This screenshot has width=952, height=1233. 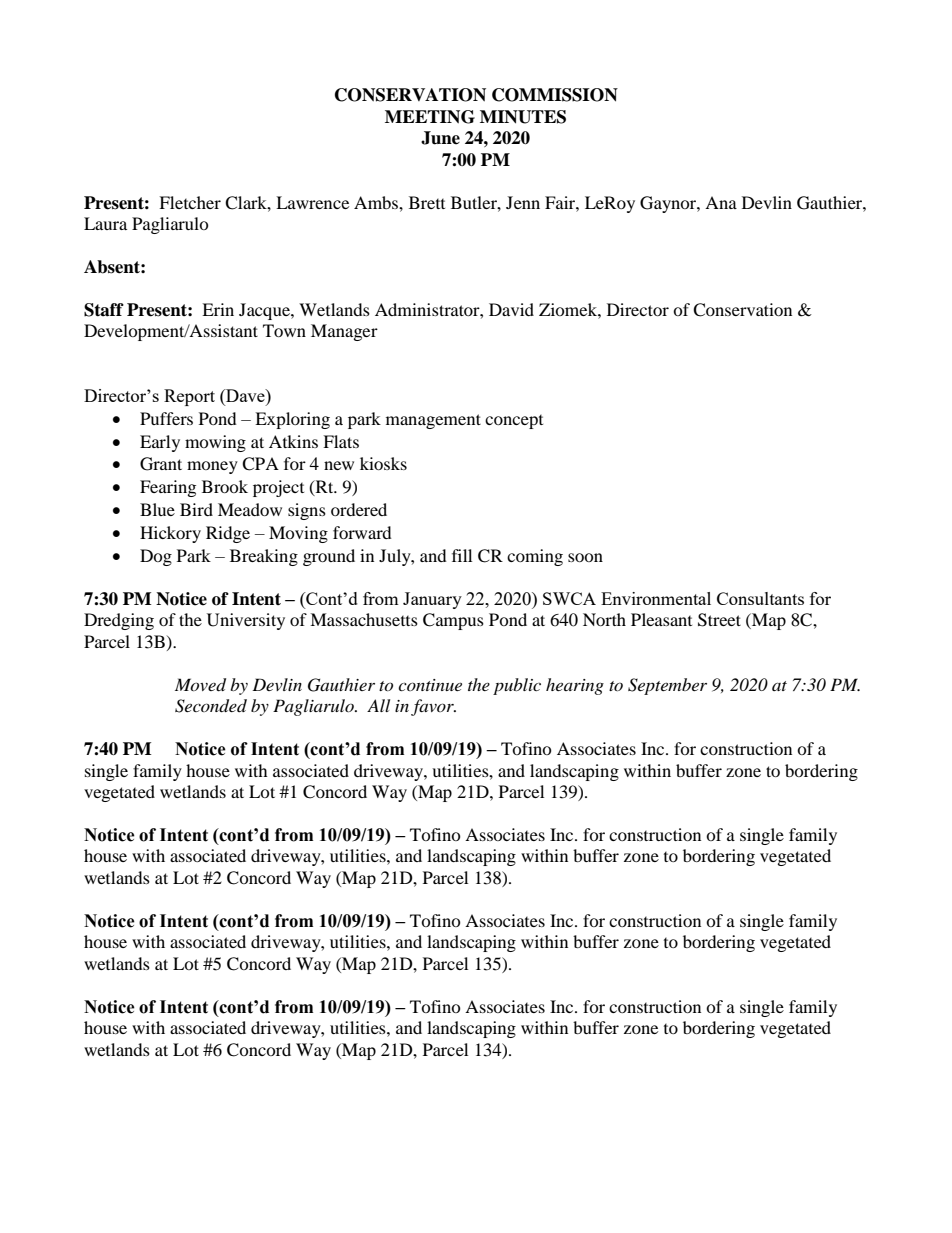 What do you see at coordinates (555, 95) in the screenshot?
I see `COMMISSION` at bounding box center [555, 95].
